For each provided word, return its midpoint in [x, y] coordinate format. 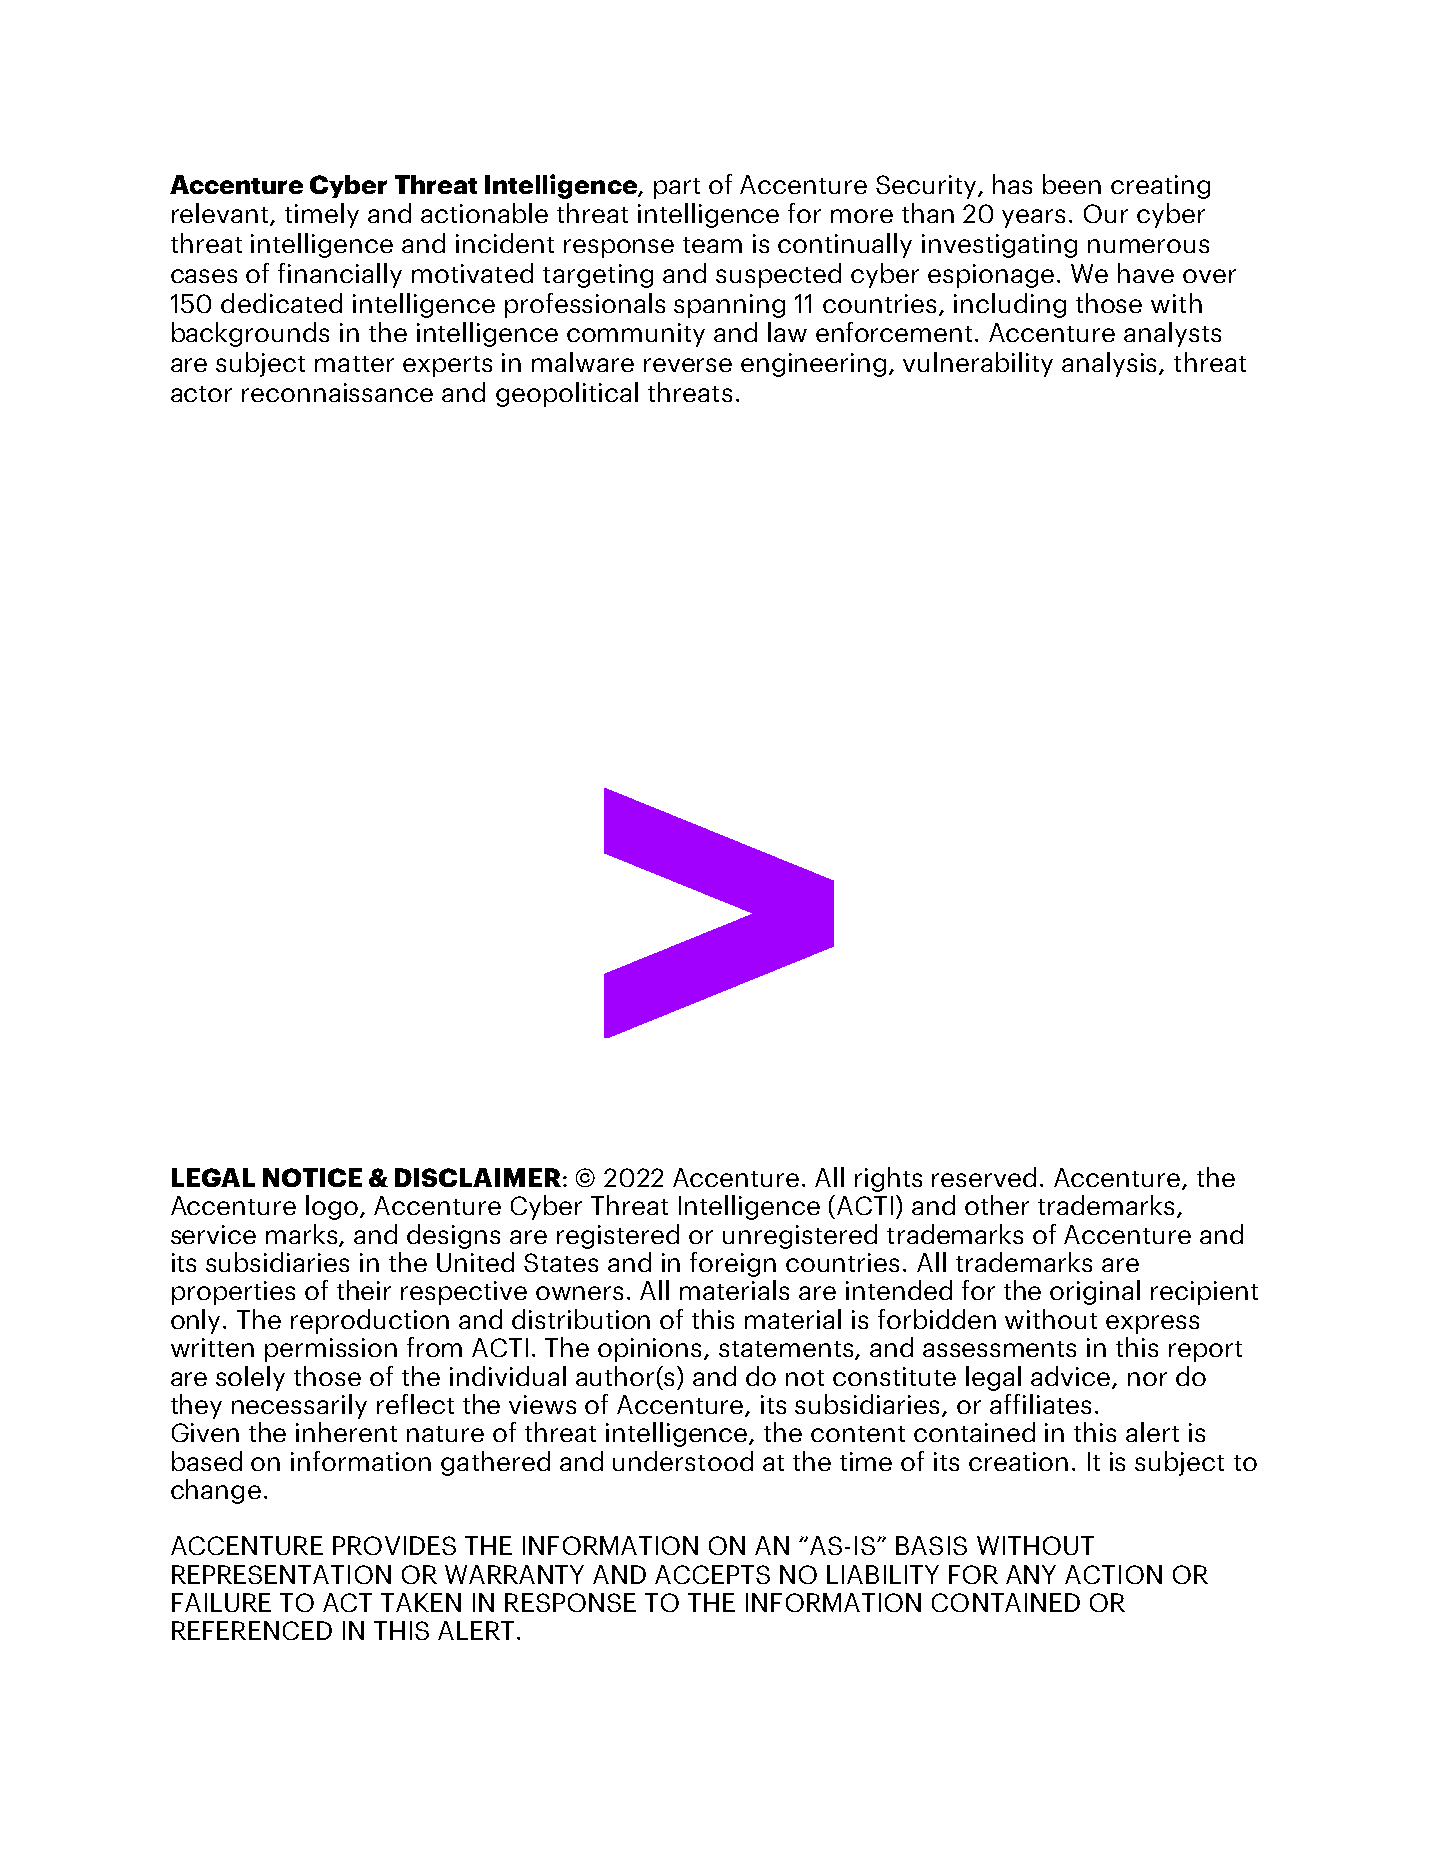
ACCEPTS [712, 1574]
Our [1106, 213]
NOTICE [312, 1177]
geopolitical [567, 394]
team [712, 245]
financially [340, 275]
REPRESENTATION [281, 1574]
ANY [1031, 1574]
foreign [733, 1264]
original [1095, 1292]
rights [888, 1179]
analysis [1111, 364]
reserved [984, 1177]
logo [333, 1207]
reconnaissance [337, 392]
